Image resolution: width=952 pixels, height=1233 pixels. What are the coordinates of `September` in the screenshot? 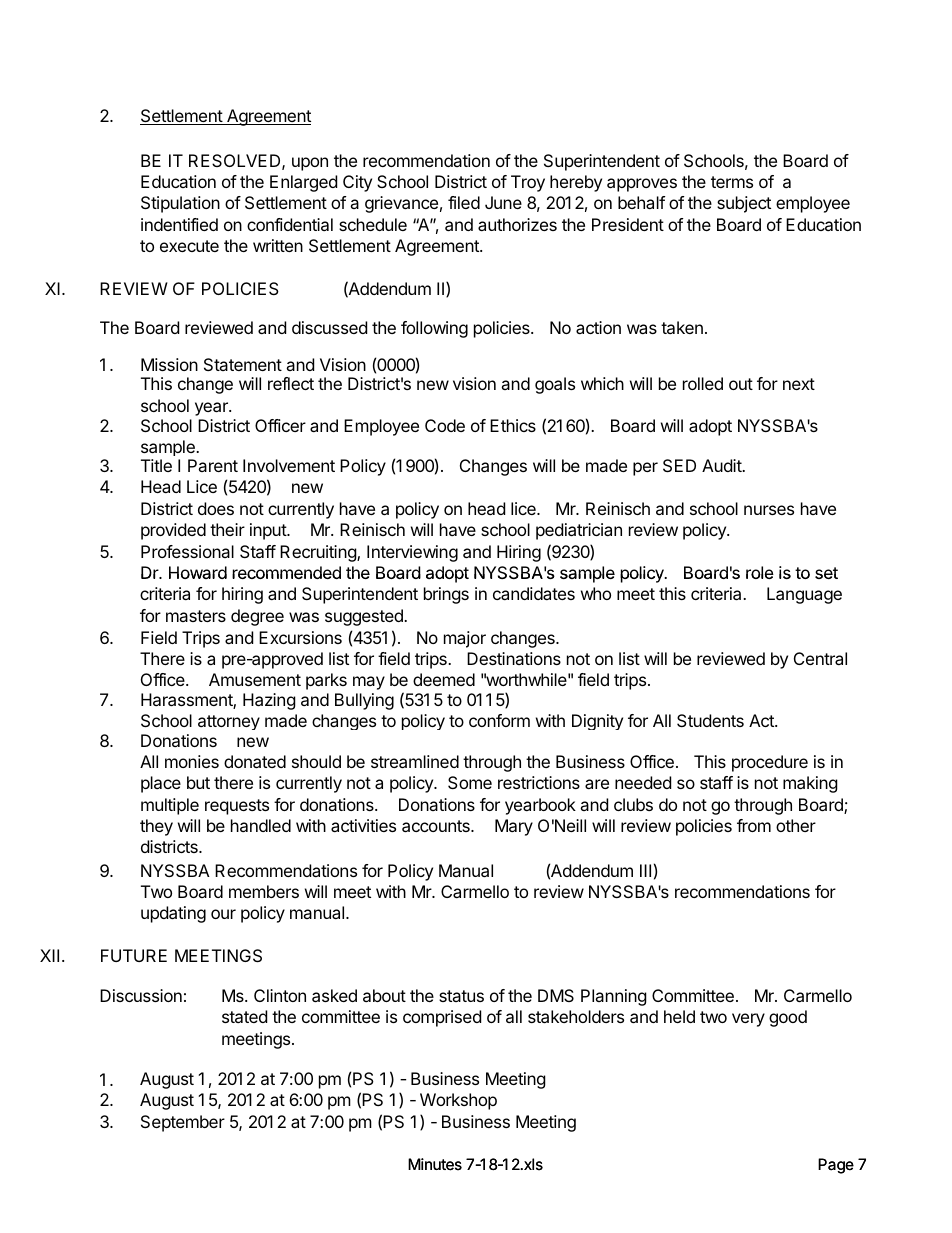 It's located at (183, 1123).
